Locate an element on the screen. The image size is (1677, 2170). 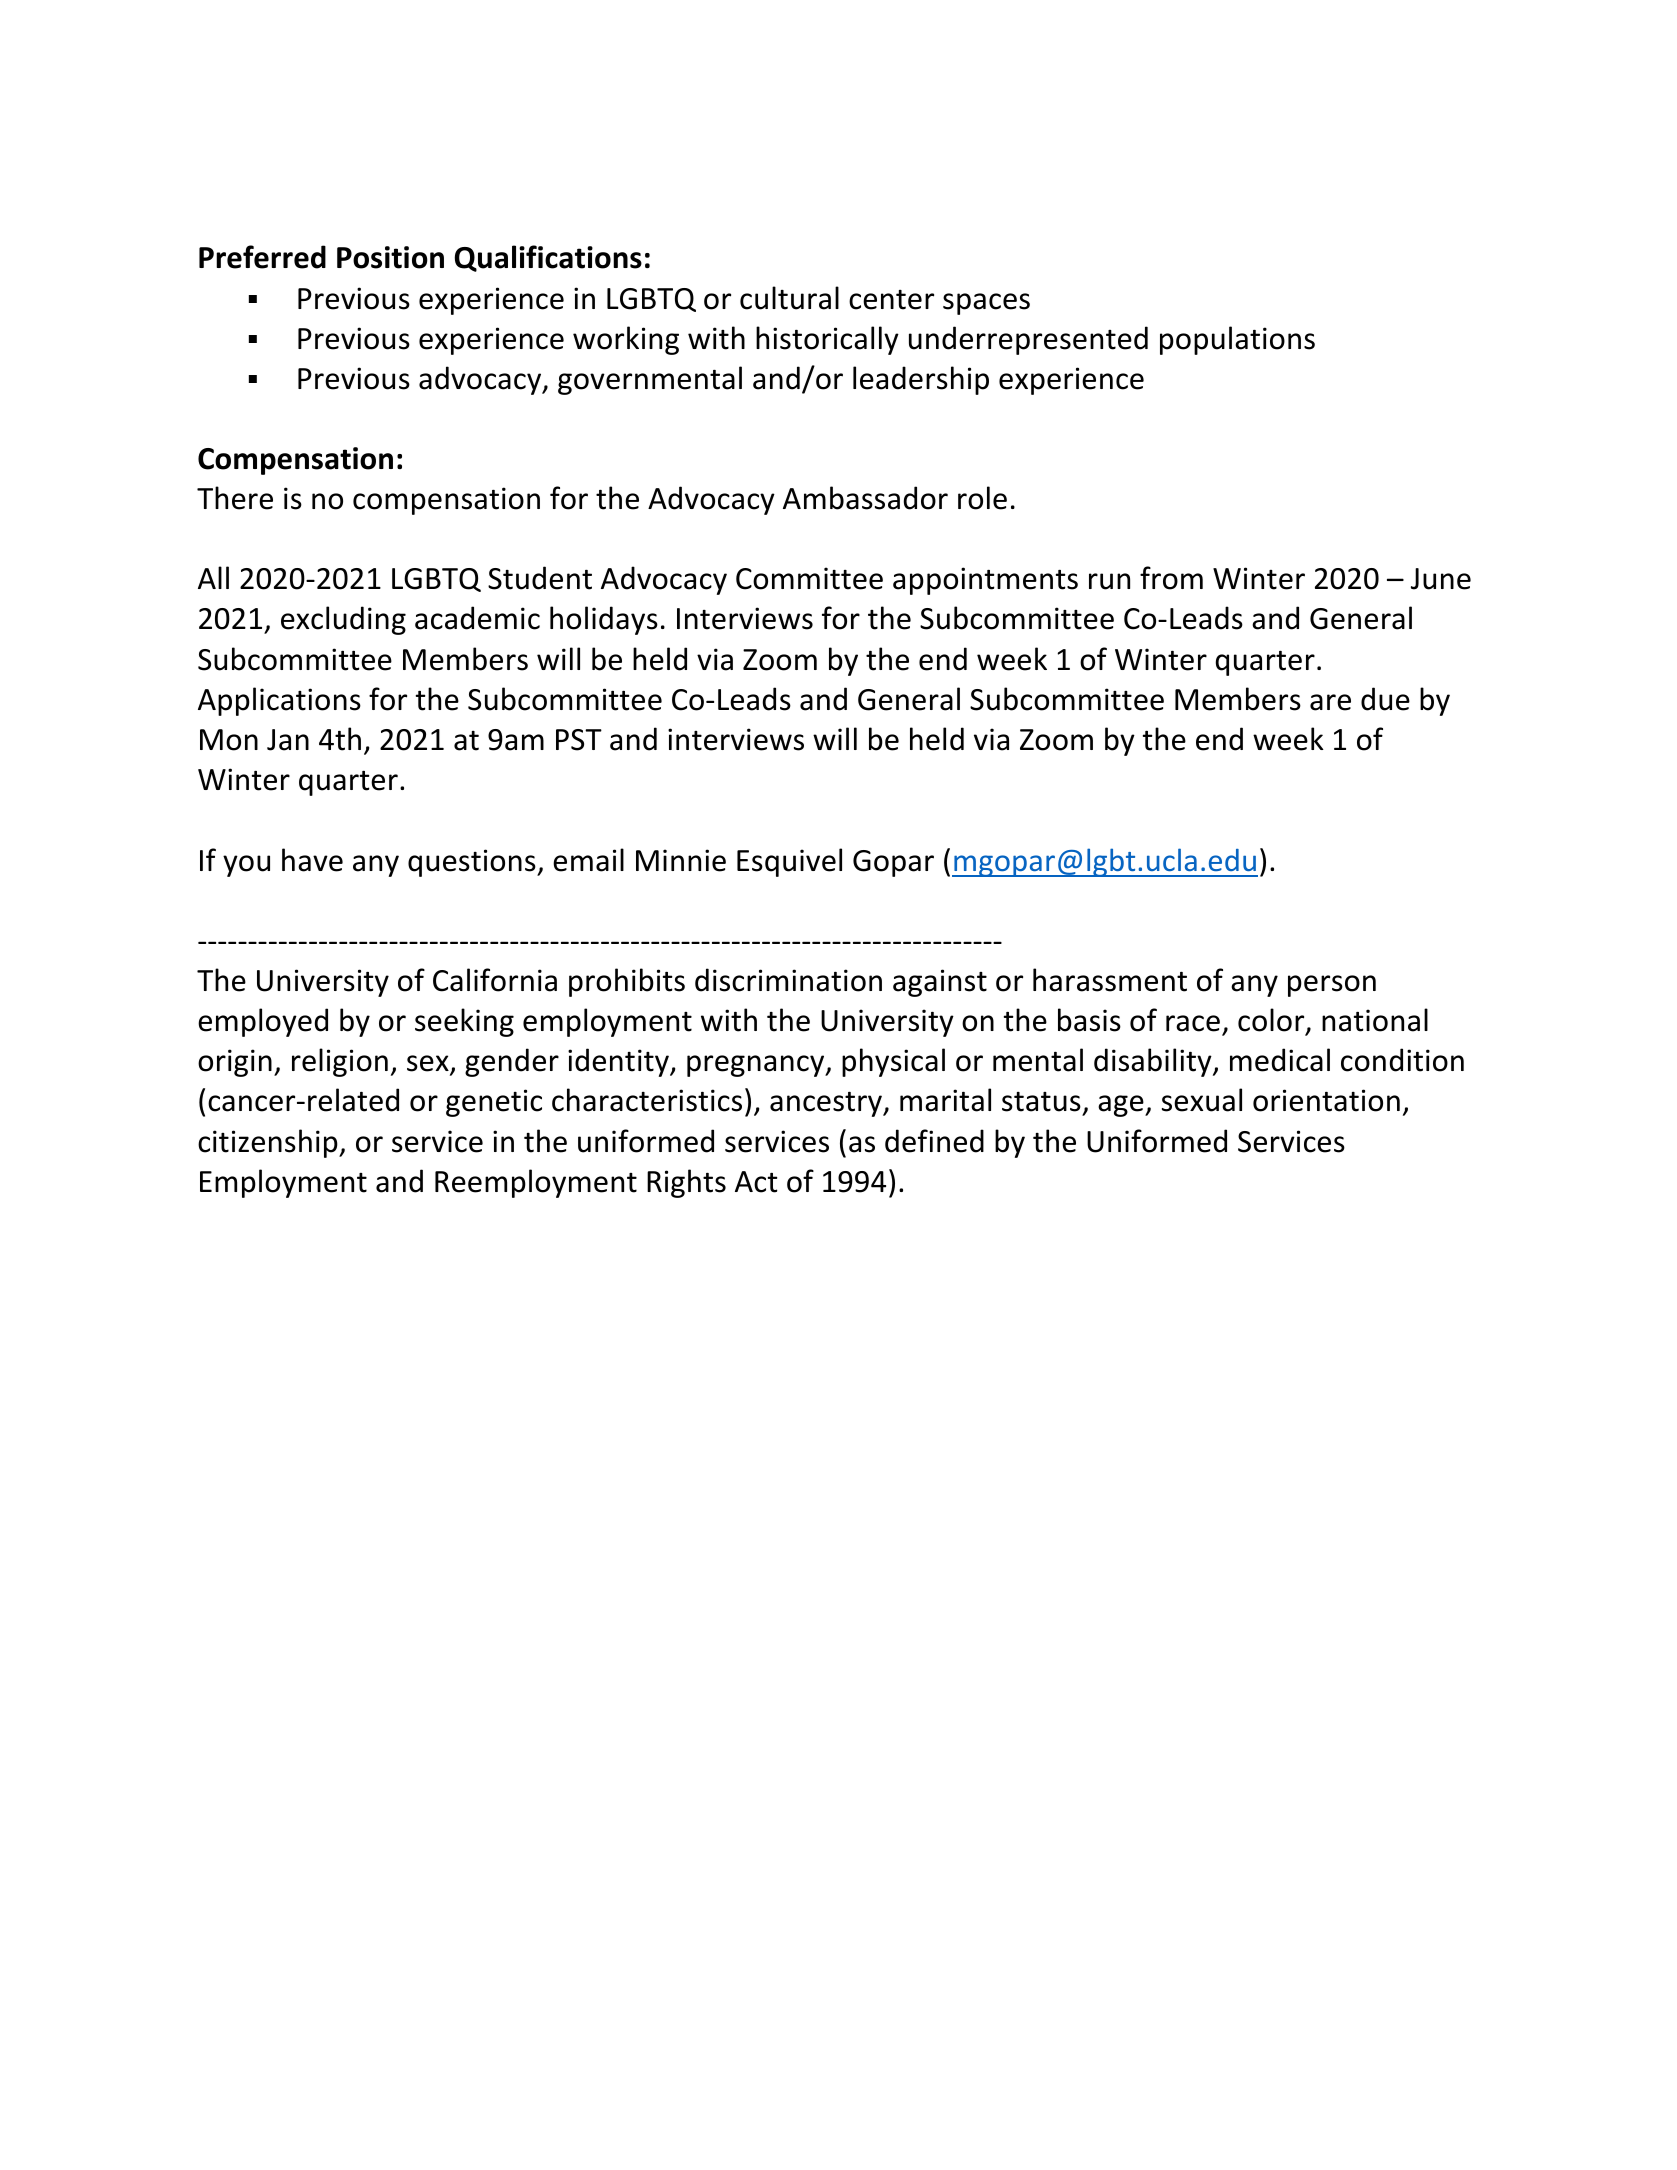
California is located at coordinates (495, 980).
